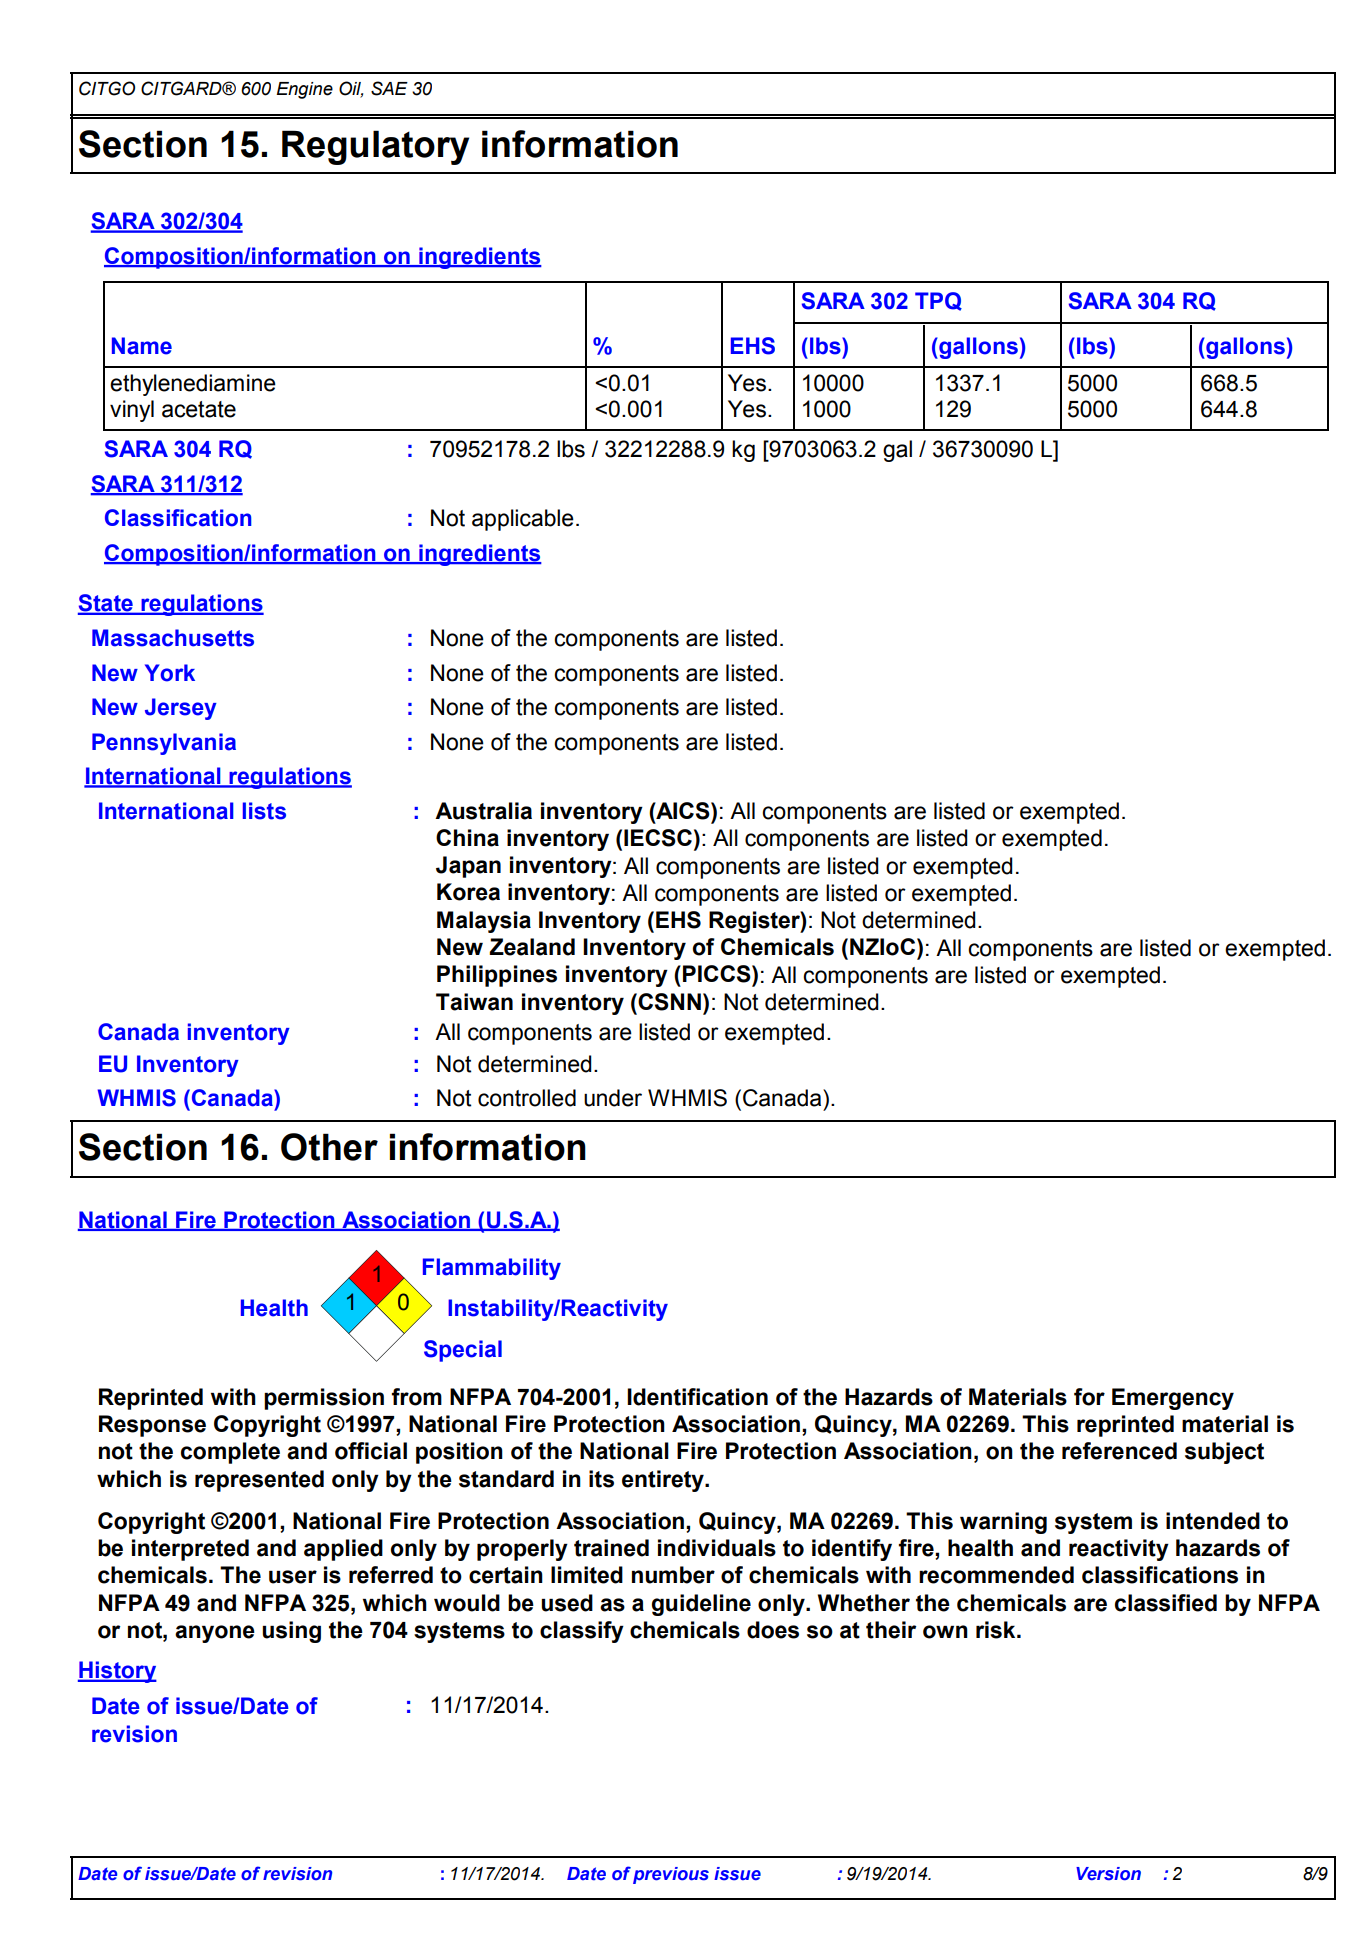  Describe the element at coordinates (304, 90) in the screenshot. I see `Engine` at that location.
